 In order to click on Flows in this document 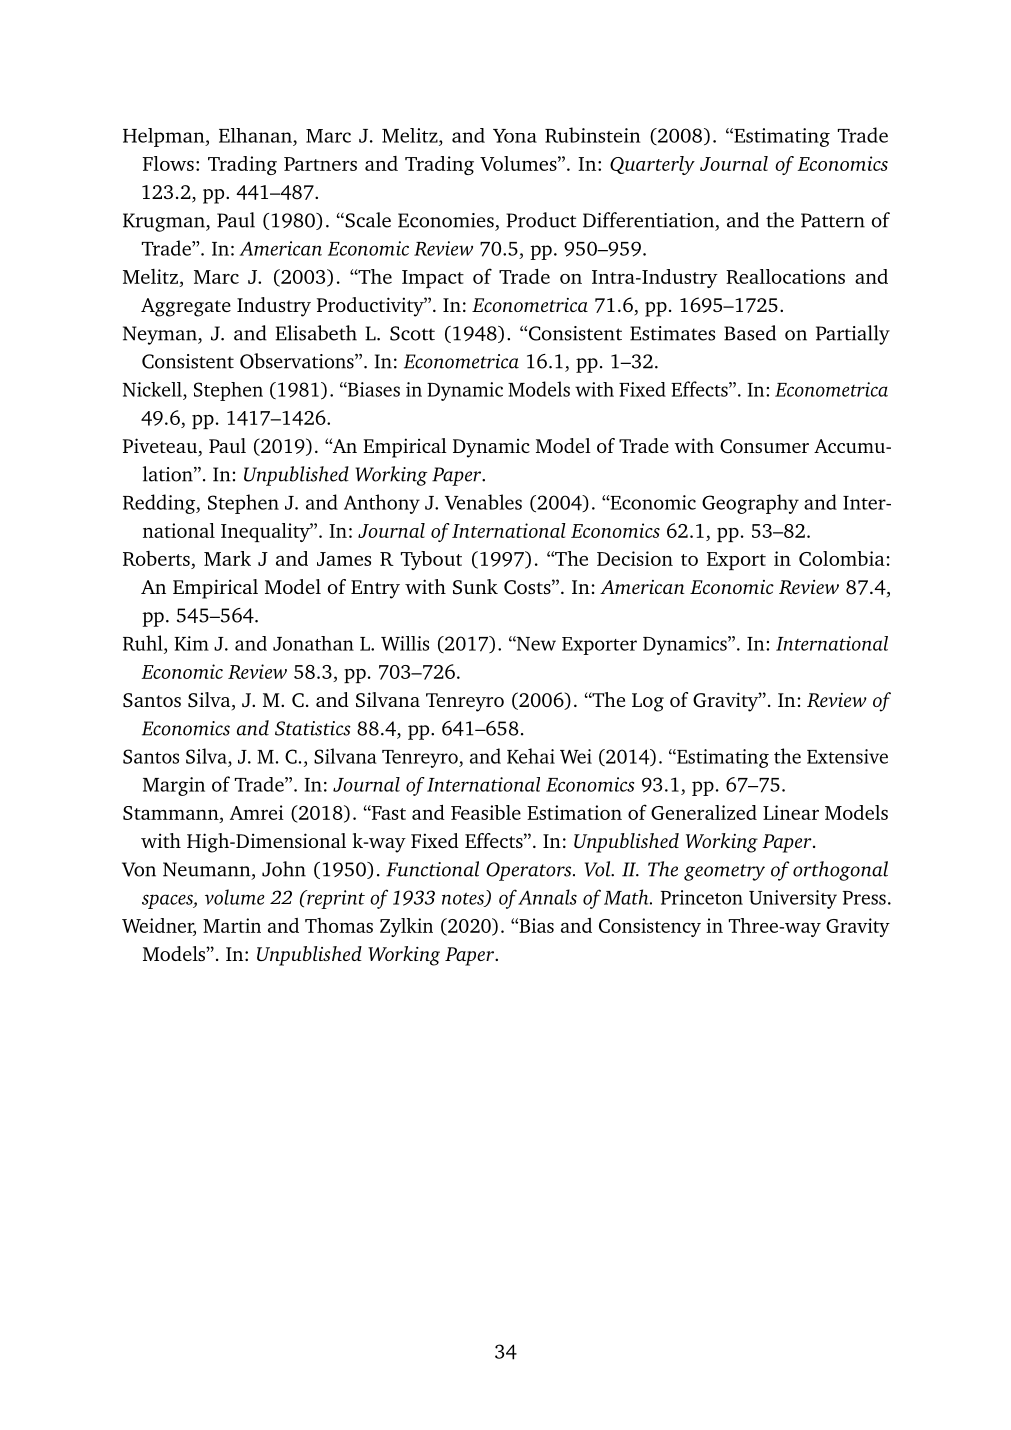, I will do `click(168, 163)`.
